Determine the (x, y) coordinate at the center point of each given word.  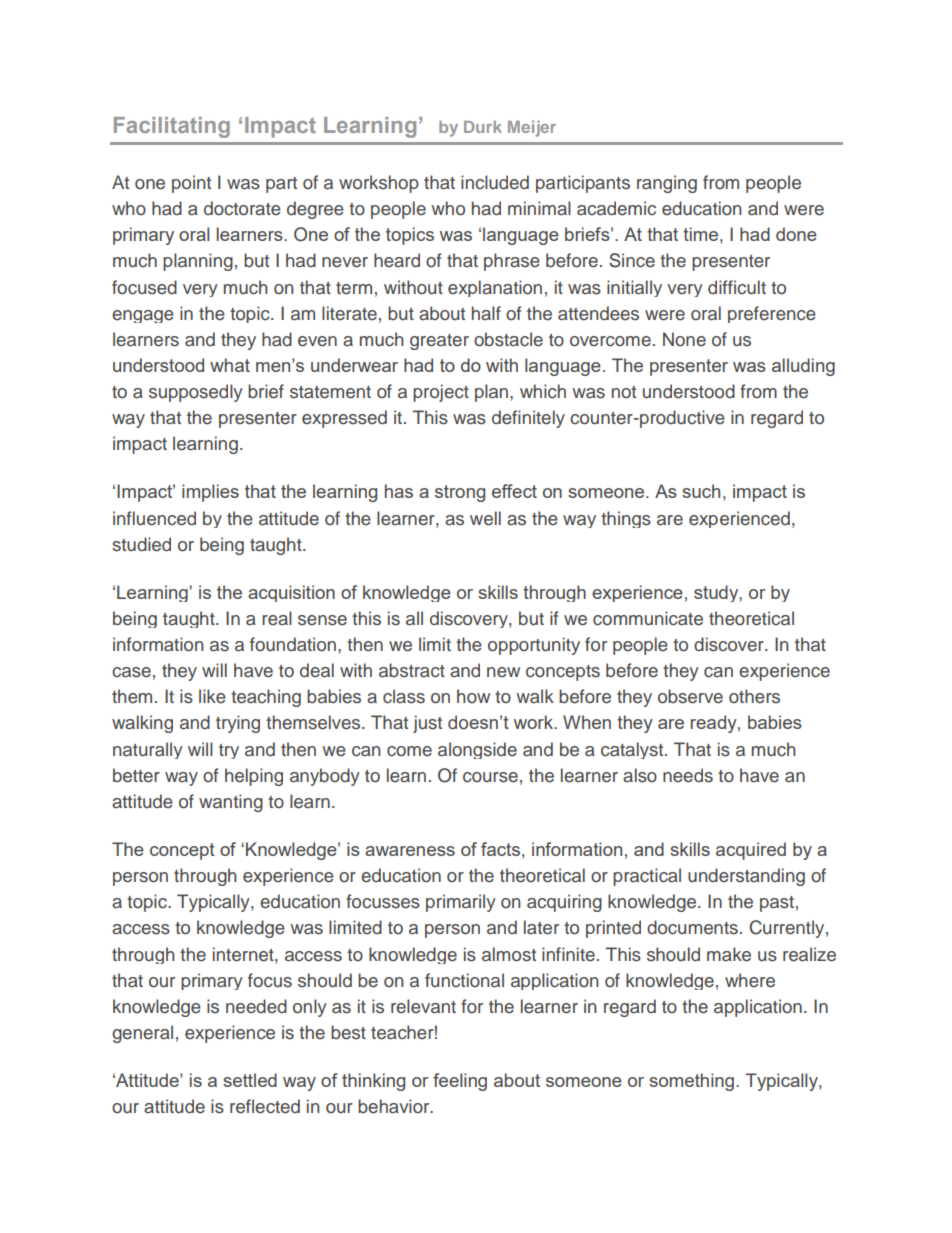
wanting (231, 803)
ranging (667, 184)
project (441, 393)
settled (250, 1080)
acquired (751, 851)
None (684, 339)
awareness (410, 851)
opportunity (534, 646)
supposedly (196, 393)
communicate (648, 618)
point (191, 184)
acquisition (291, 593)
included (495, 182)
